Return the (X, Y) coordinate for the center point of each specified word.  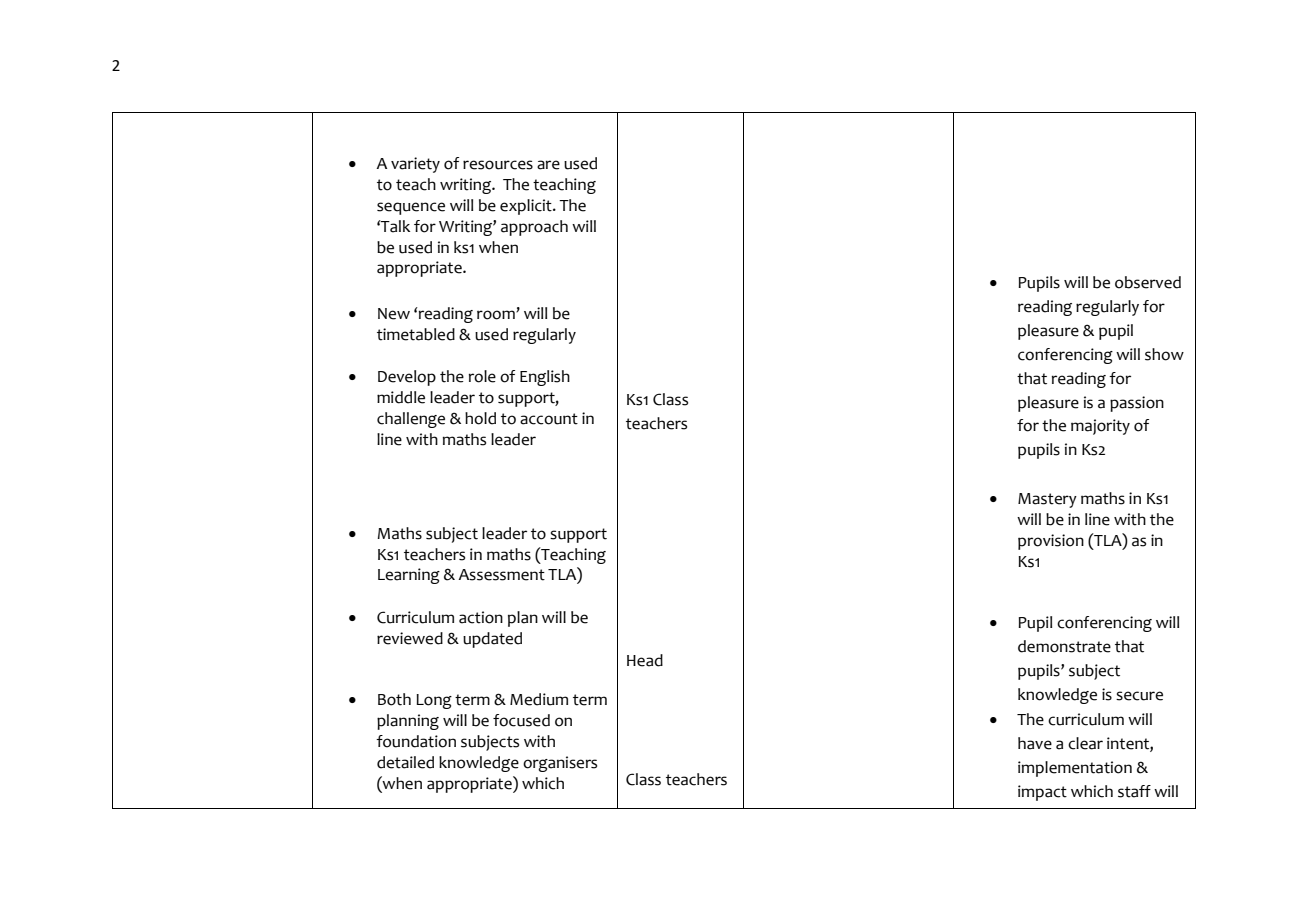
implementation (1075, 769)
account (549, 419)
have (1035, 743)
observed (1148, 282)
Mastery (1047, 500)
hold (480, 418)
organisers (560, 764)
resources (498, 165)
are (548, 165)
